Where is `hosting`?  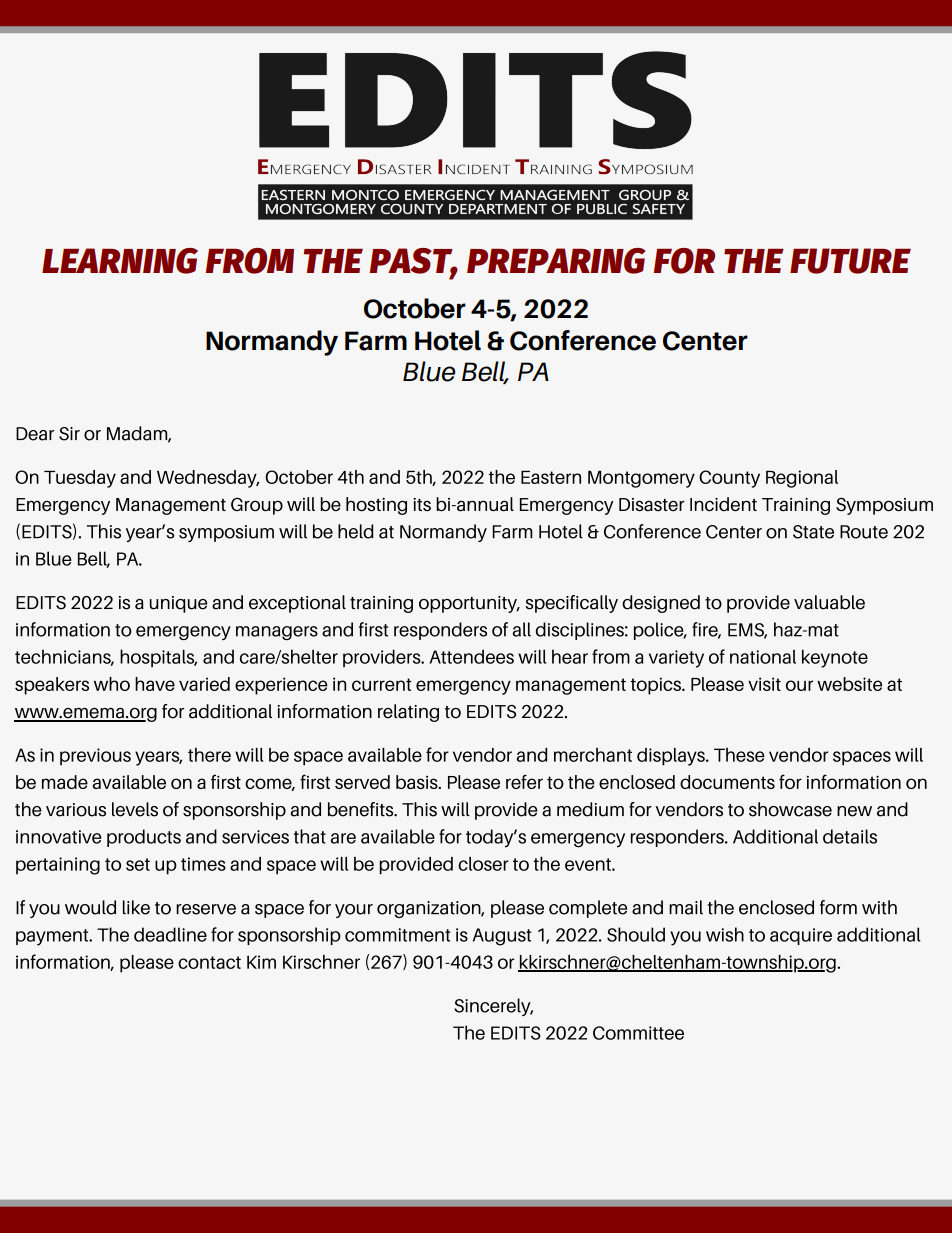
hosting is located at coordinates (376, 506).
